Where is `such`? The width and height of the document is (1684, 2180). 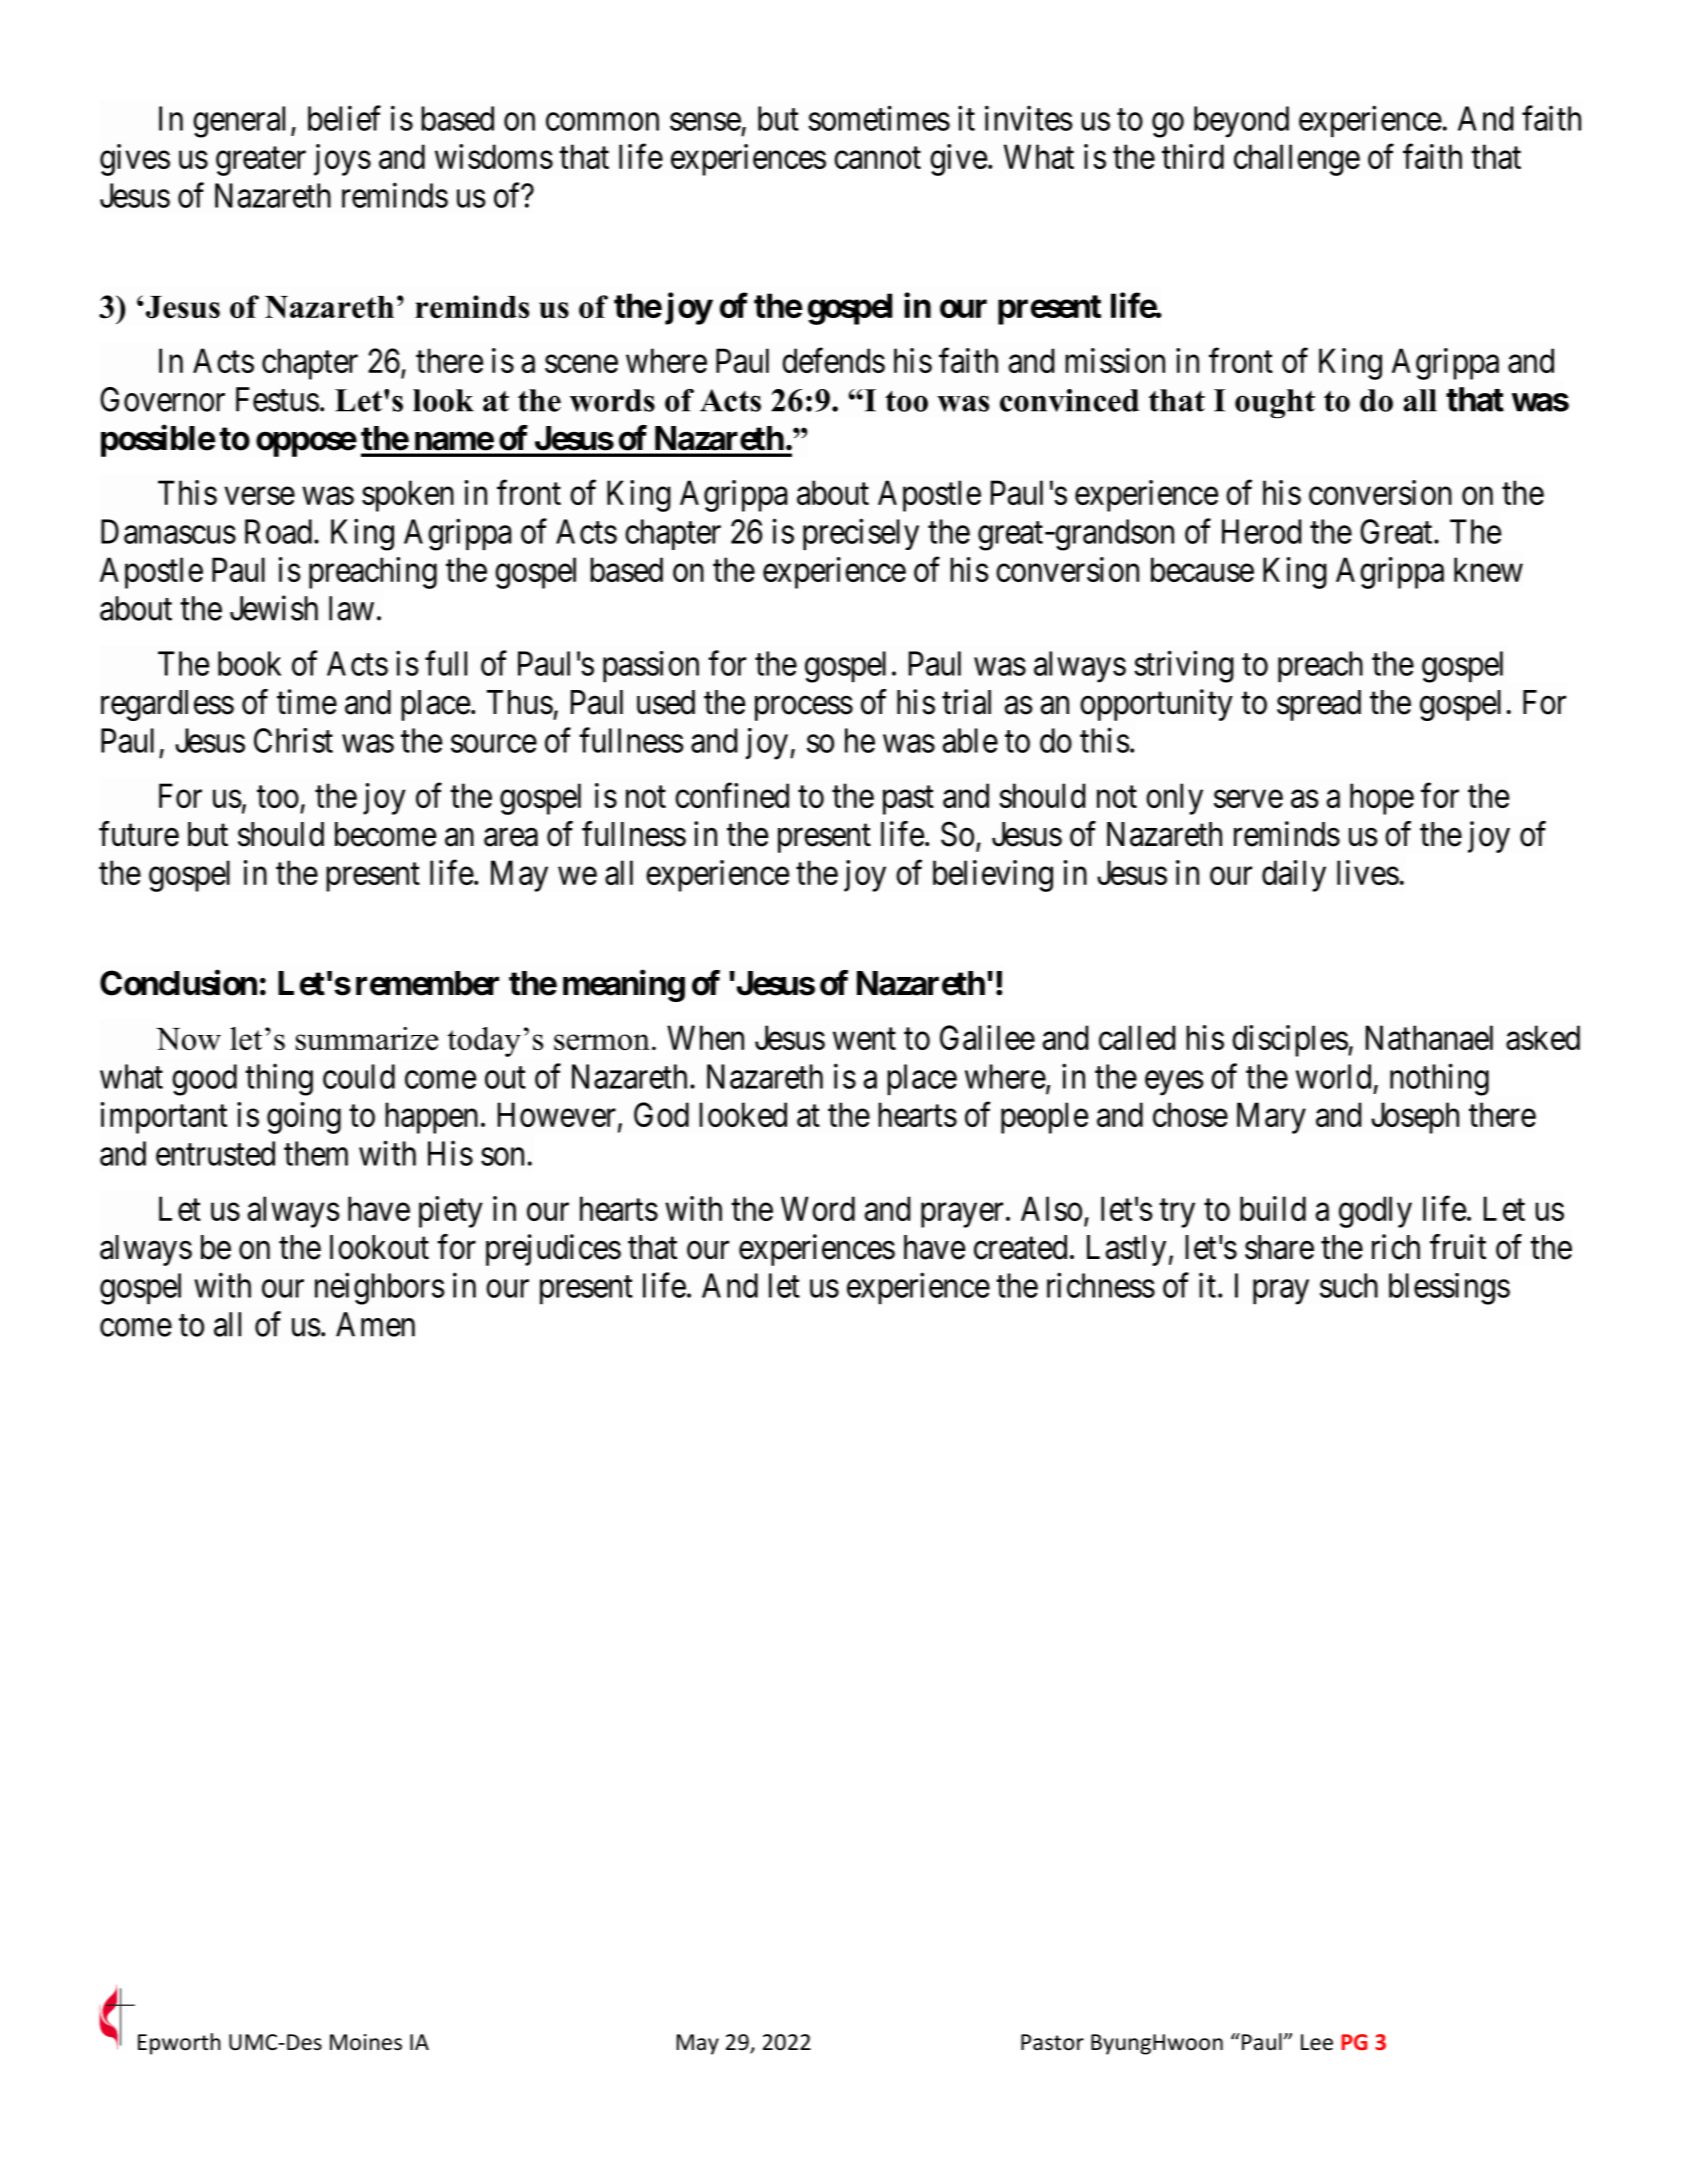
such is located at coordinates (1349, 1285).
